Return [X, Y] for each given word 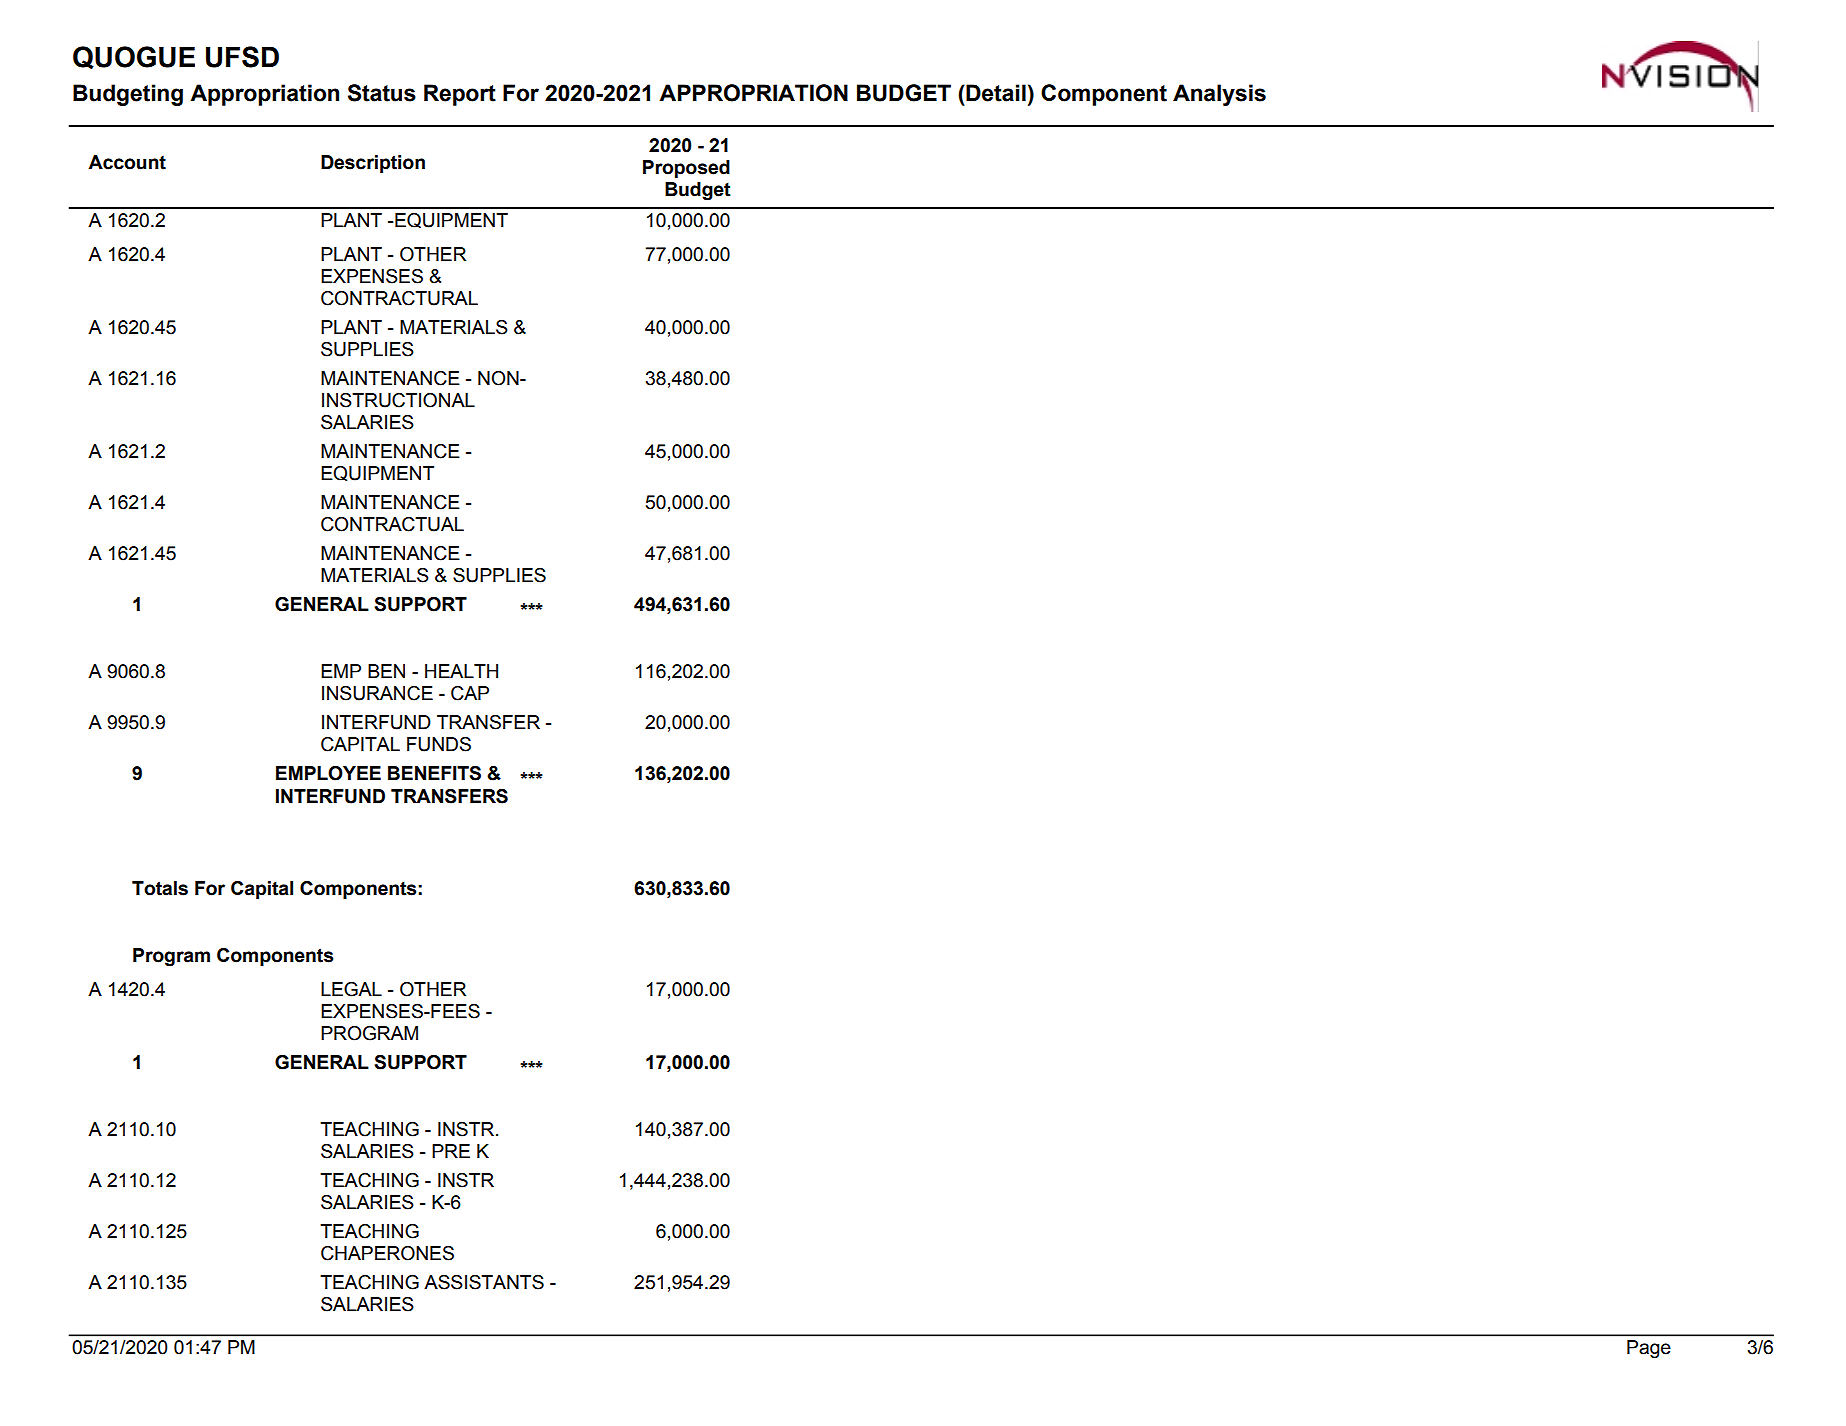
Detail [995, 93]
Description [373, 164]
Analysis [1219, 95]
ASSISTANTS [484, 1282]
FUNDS [439, 744]
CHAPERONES [387, 1253]
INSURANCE [377, 693]
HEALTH [461, 671]
